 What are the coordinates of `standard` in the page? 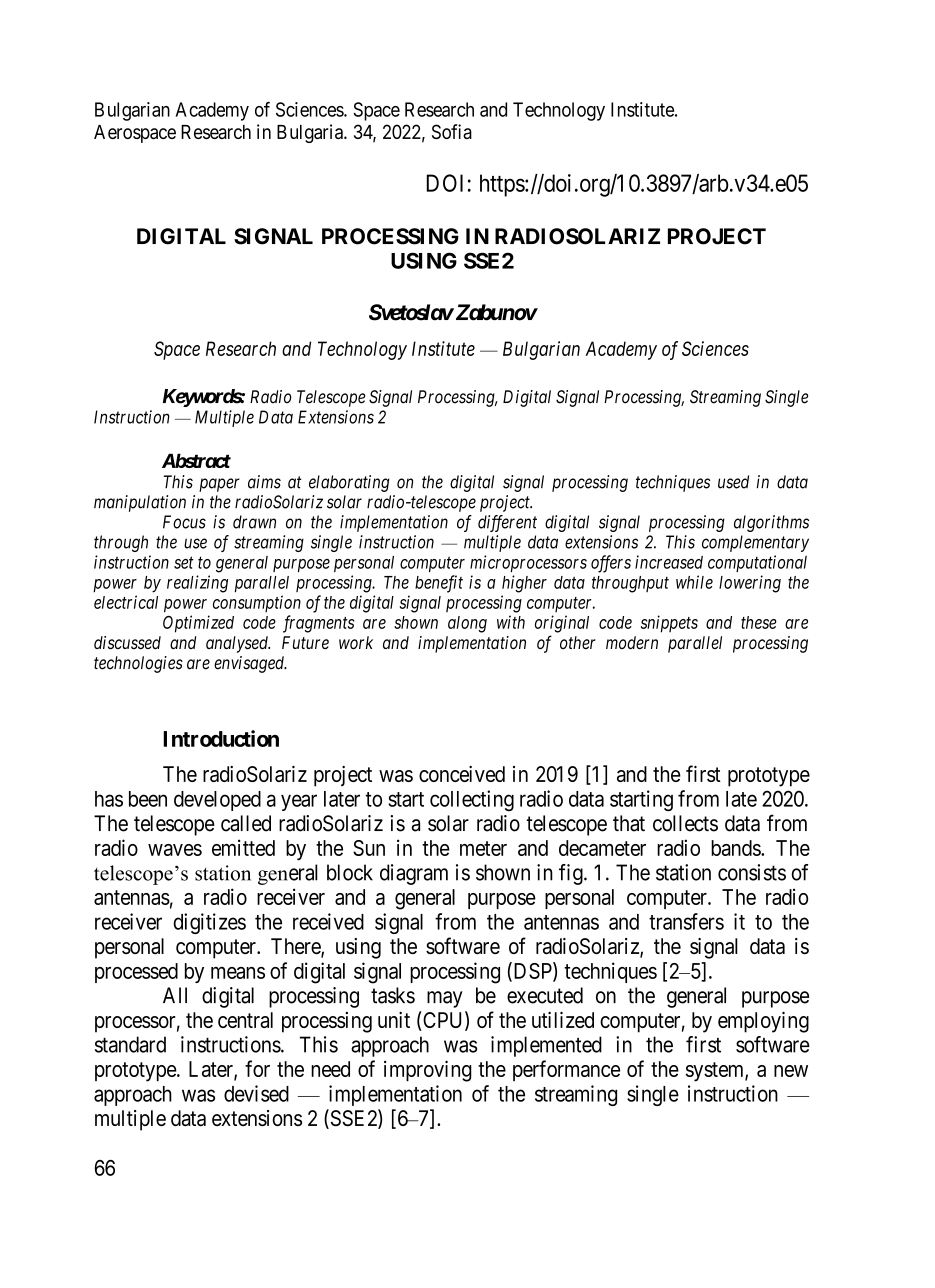 It's located at (130, 1044).
